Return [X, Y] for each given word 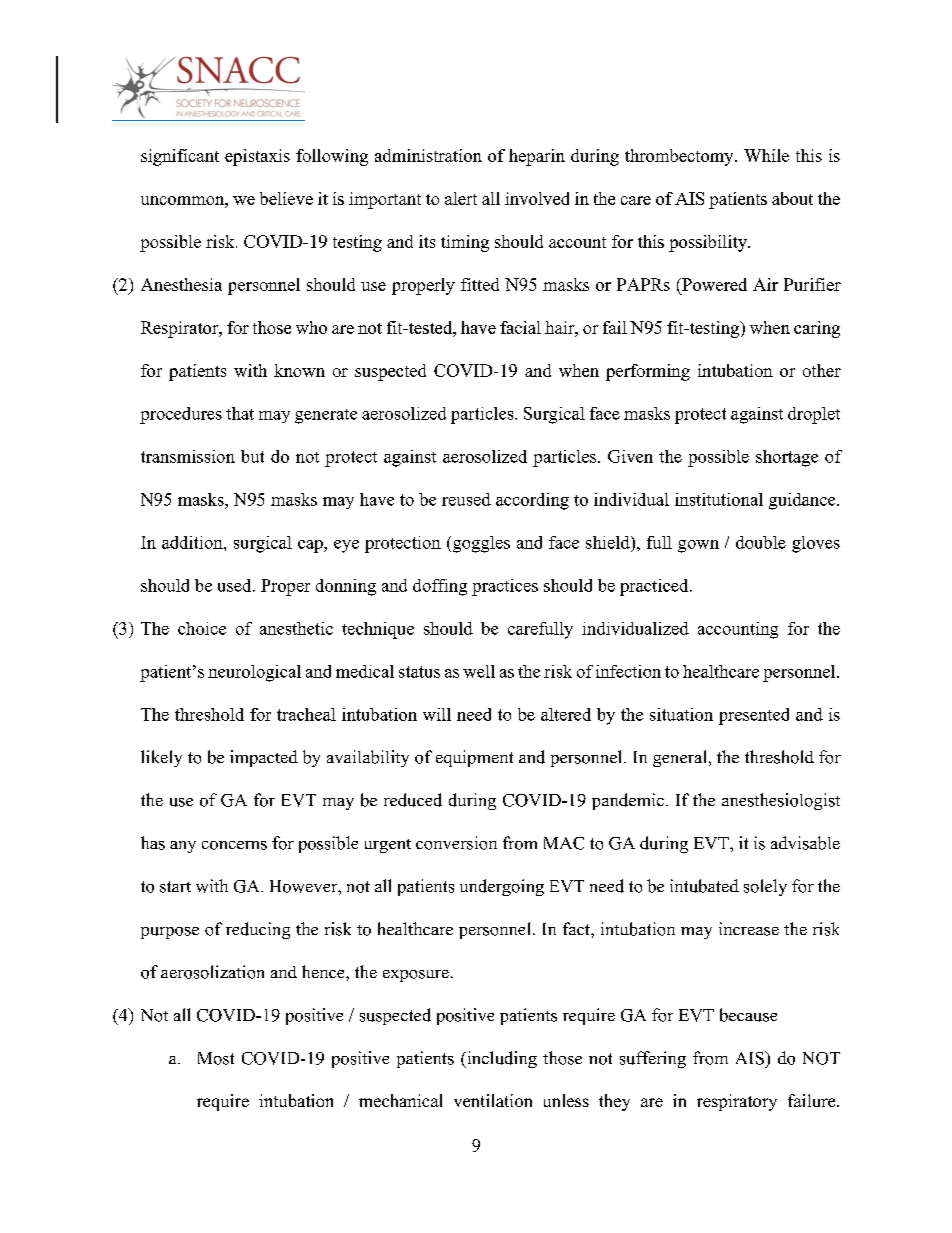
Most [216, 1058]
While [766, 155]
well [479, 671]
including [501, 1059]
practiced [655, 587]
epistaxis [257, 157]
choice [202, 628]
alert [461, 198]
